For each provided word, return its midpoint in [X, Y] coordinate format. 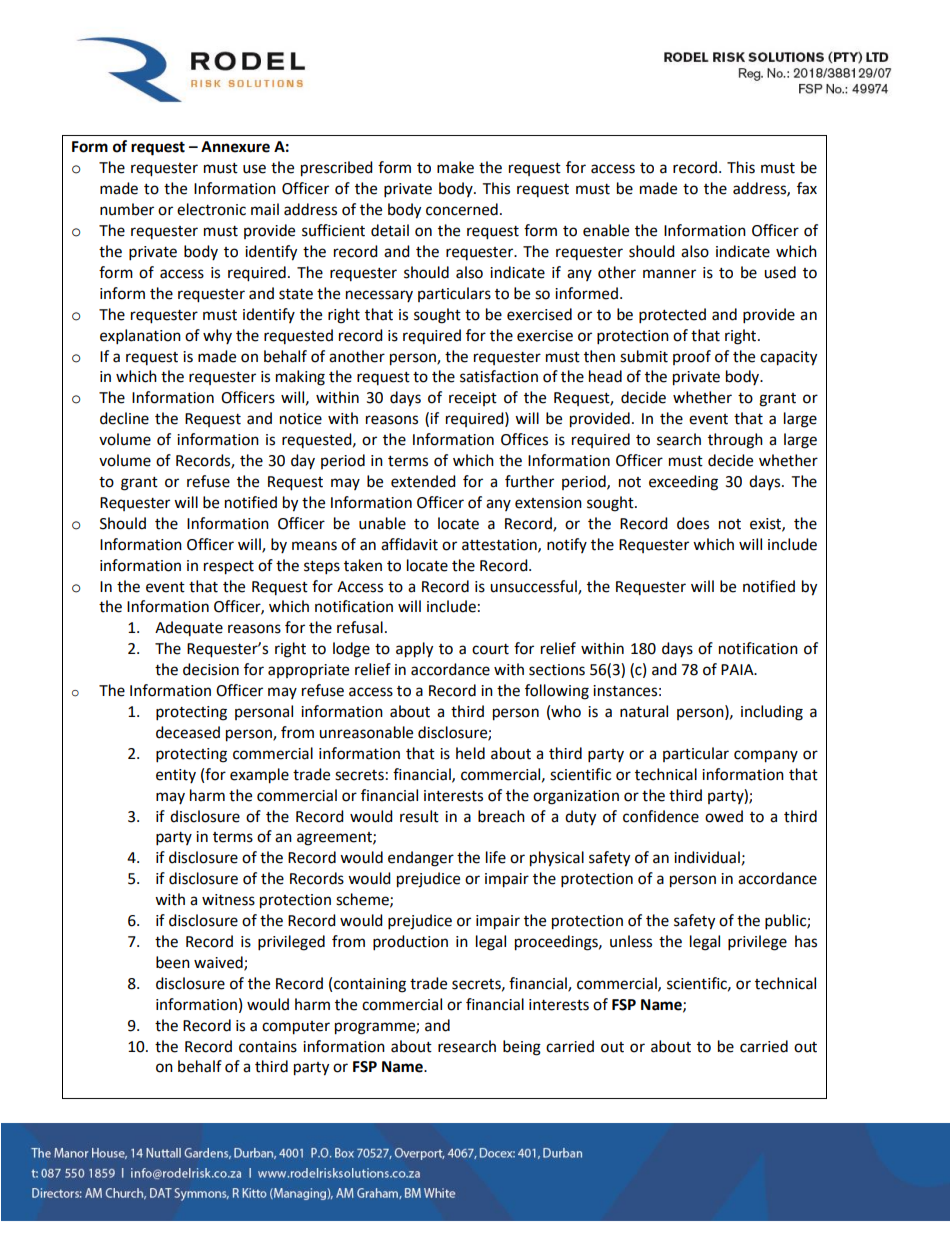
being [522, 1048]
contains [268, 1047]
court [490, 649]
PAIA [738, 669]
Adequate [189, 628]
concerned [462, 209]
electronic [211, 209]
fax [807, 188]
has [806, 941]
